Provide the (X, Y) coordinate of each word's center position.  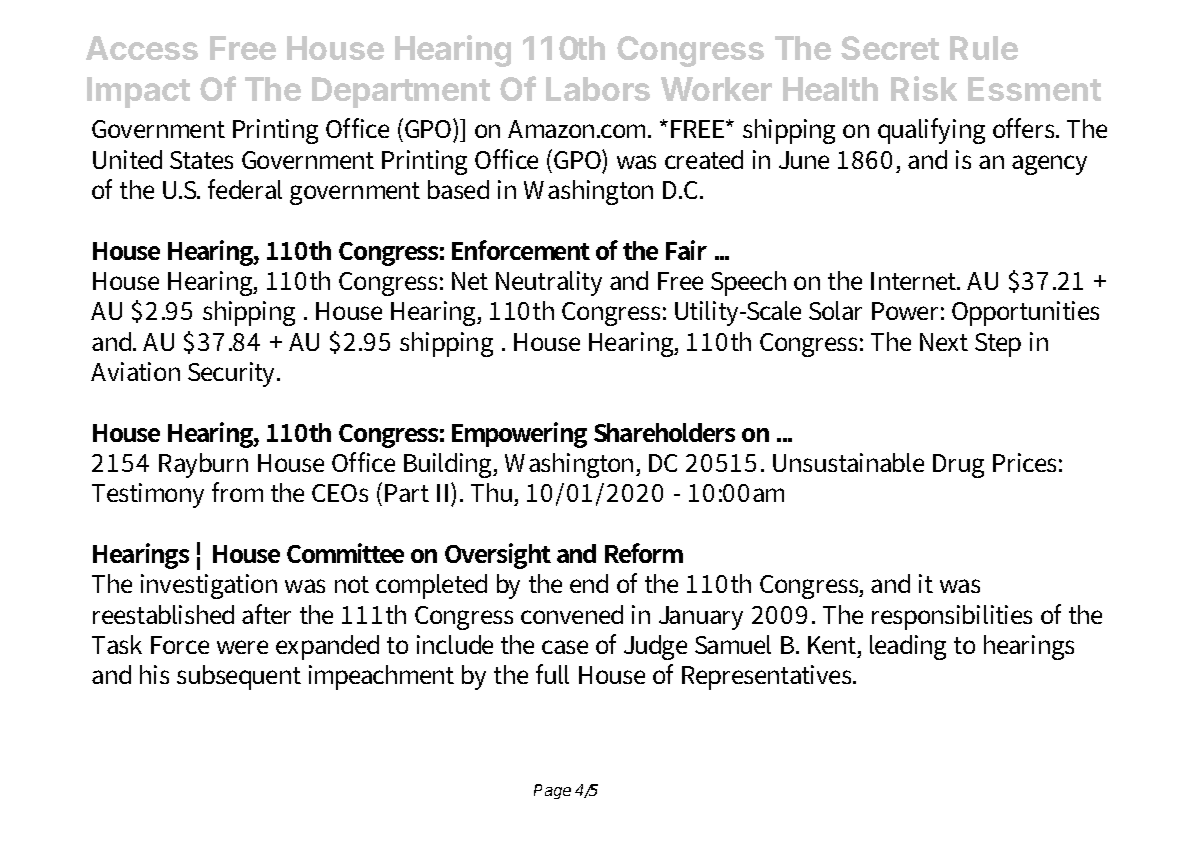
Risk (924, 88)
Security (233, 374)
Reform (644, 553)
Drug (958, 466)
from (237, 492)
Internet (915, 281)
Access (142, 48)
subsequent (239, 677)
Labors (598, 89)
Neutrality (549, 283)
